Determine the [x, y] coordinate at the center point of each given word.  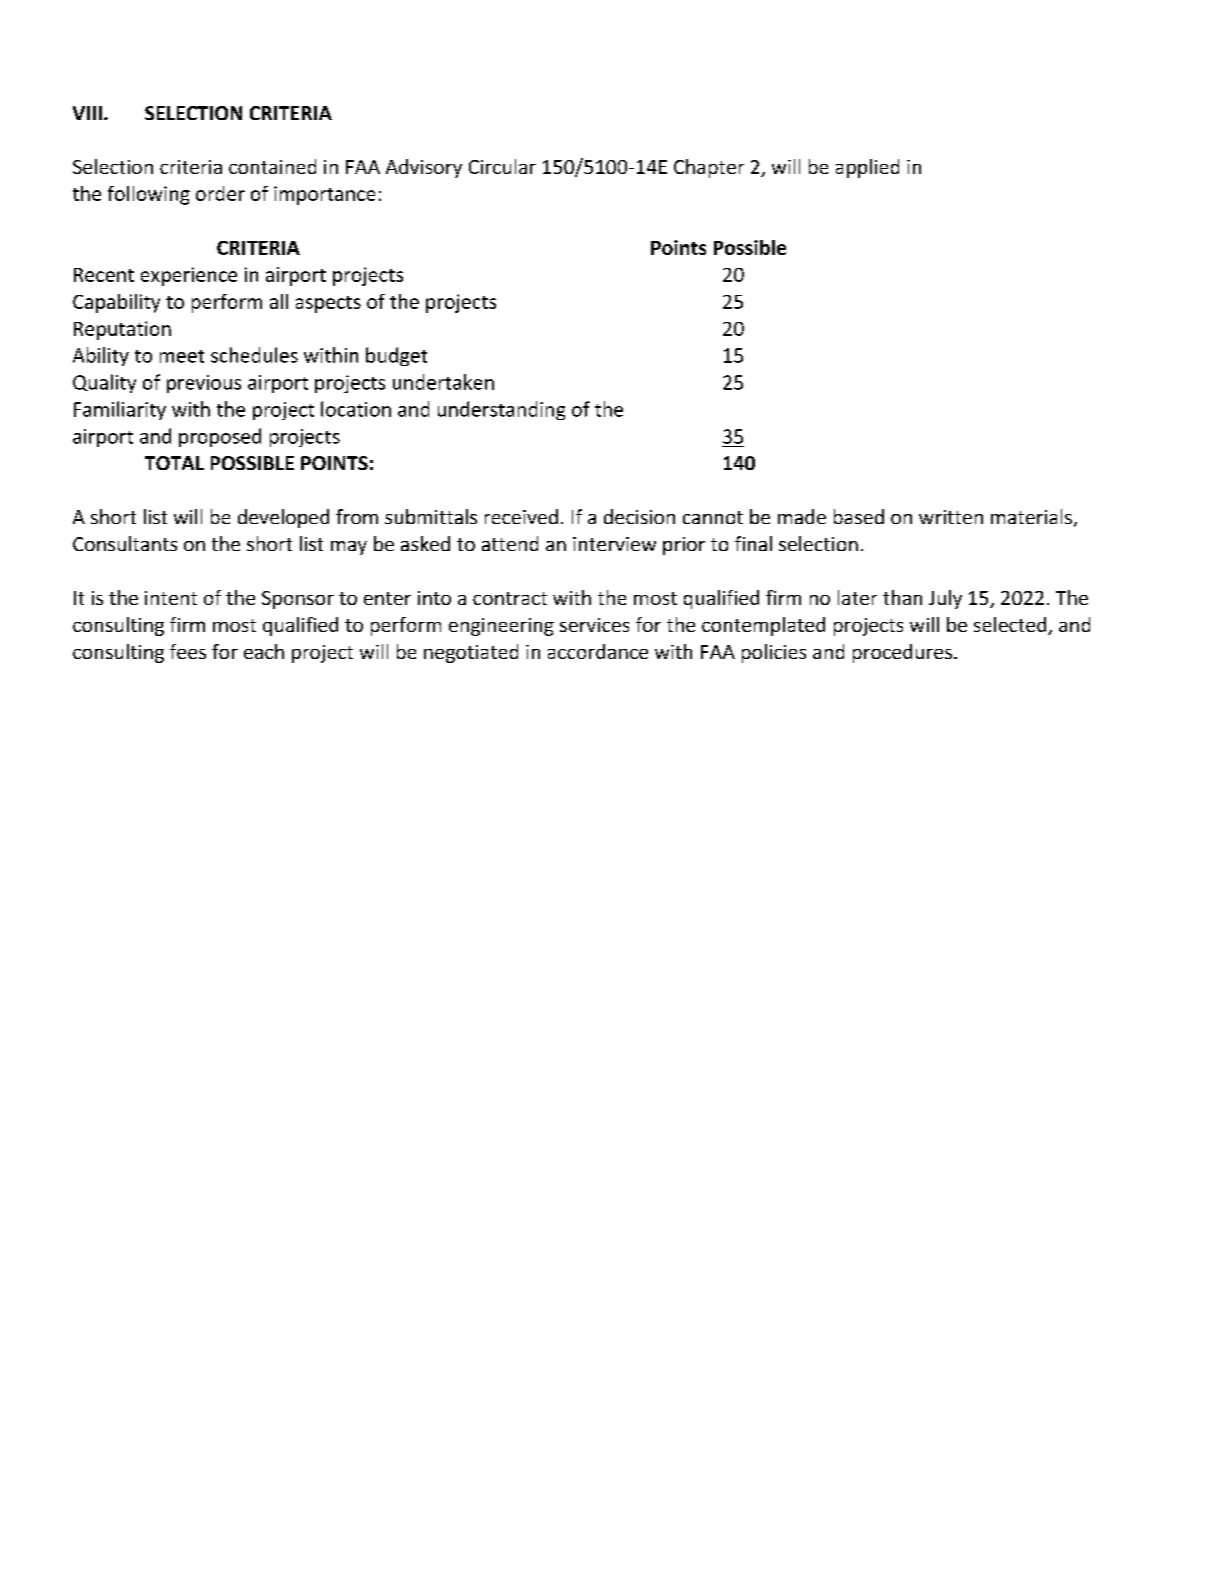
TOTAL [174, 463]
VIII [87, 113]
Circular [502, 166]
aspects [328, 304]
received [521, 516]
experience [189, 276]
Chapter [709, 168]
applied [867, 168]
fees [188, 651]
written [951, 517]
